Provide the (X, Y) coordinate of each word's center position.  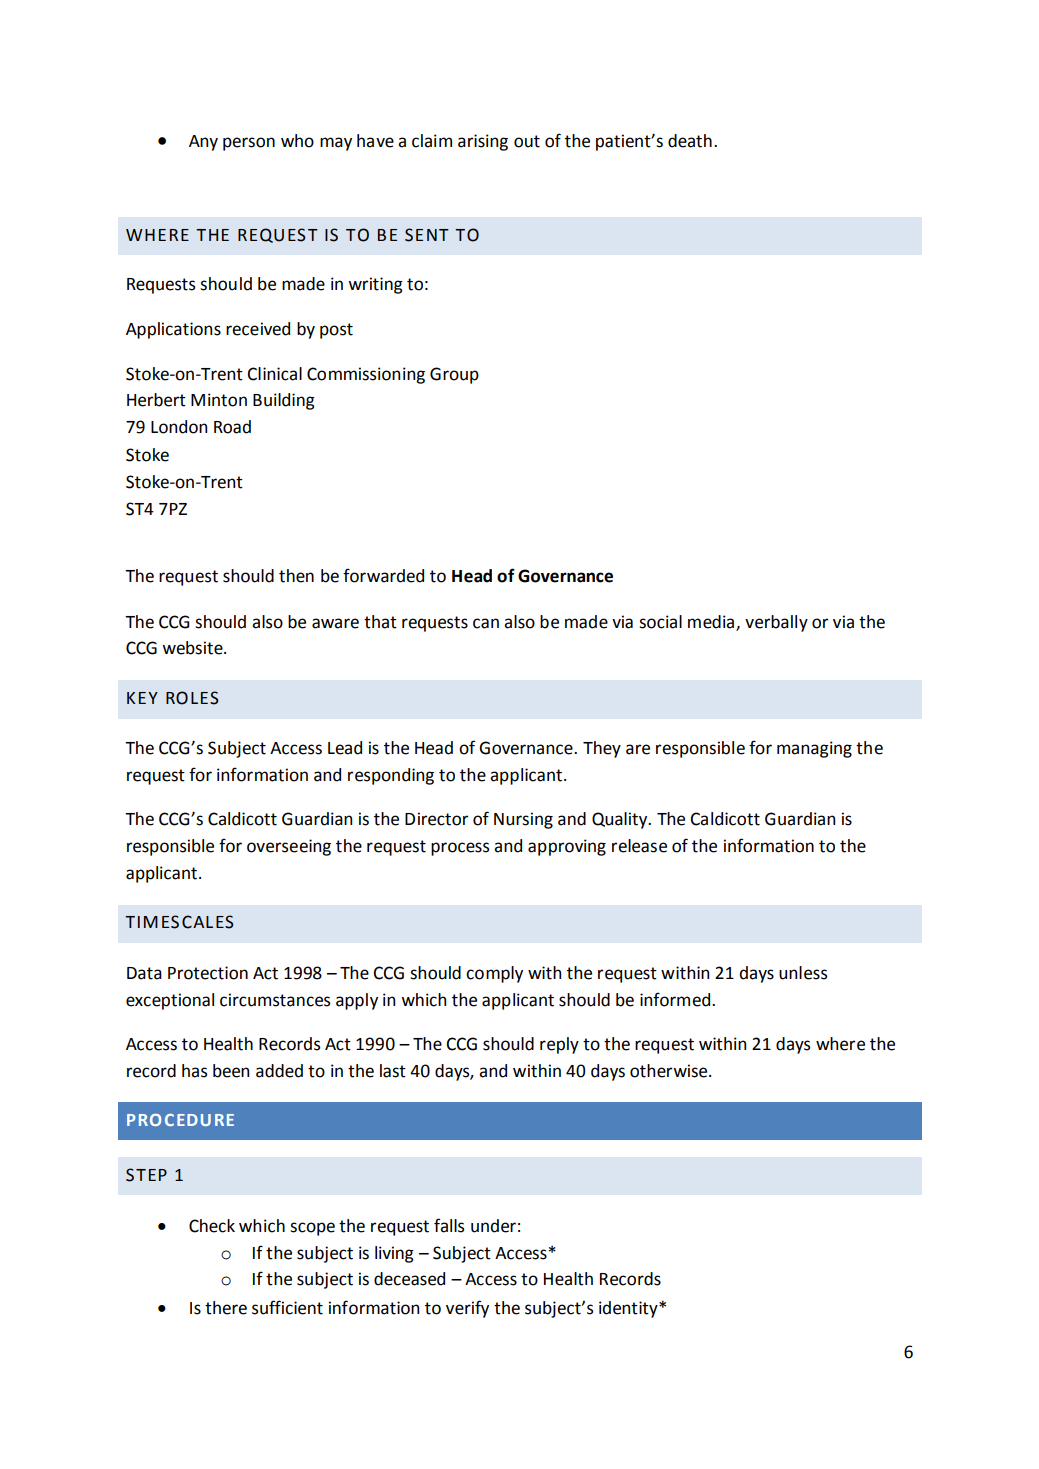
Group (454, 375)
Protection (208, 973)
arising (483, 142)
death (690, 141)
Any (203, 143)
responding (391, 776)
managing (814, 749)
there (226, 1308)
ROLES (192, 698)
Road (232, 427)
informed (676, 999)
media (712, 622)
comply (494, 974)
